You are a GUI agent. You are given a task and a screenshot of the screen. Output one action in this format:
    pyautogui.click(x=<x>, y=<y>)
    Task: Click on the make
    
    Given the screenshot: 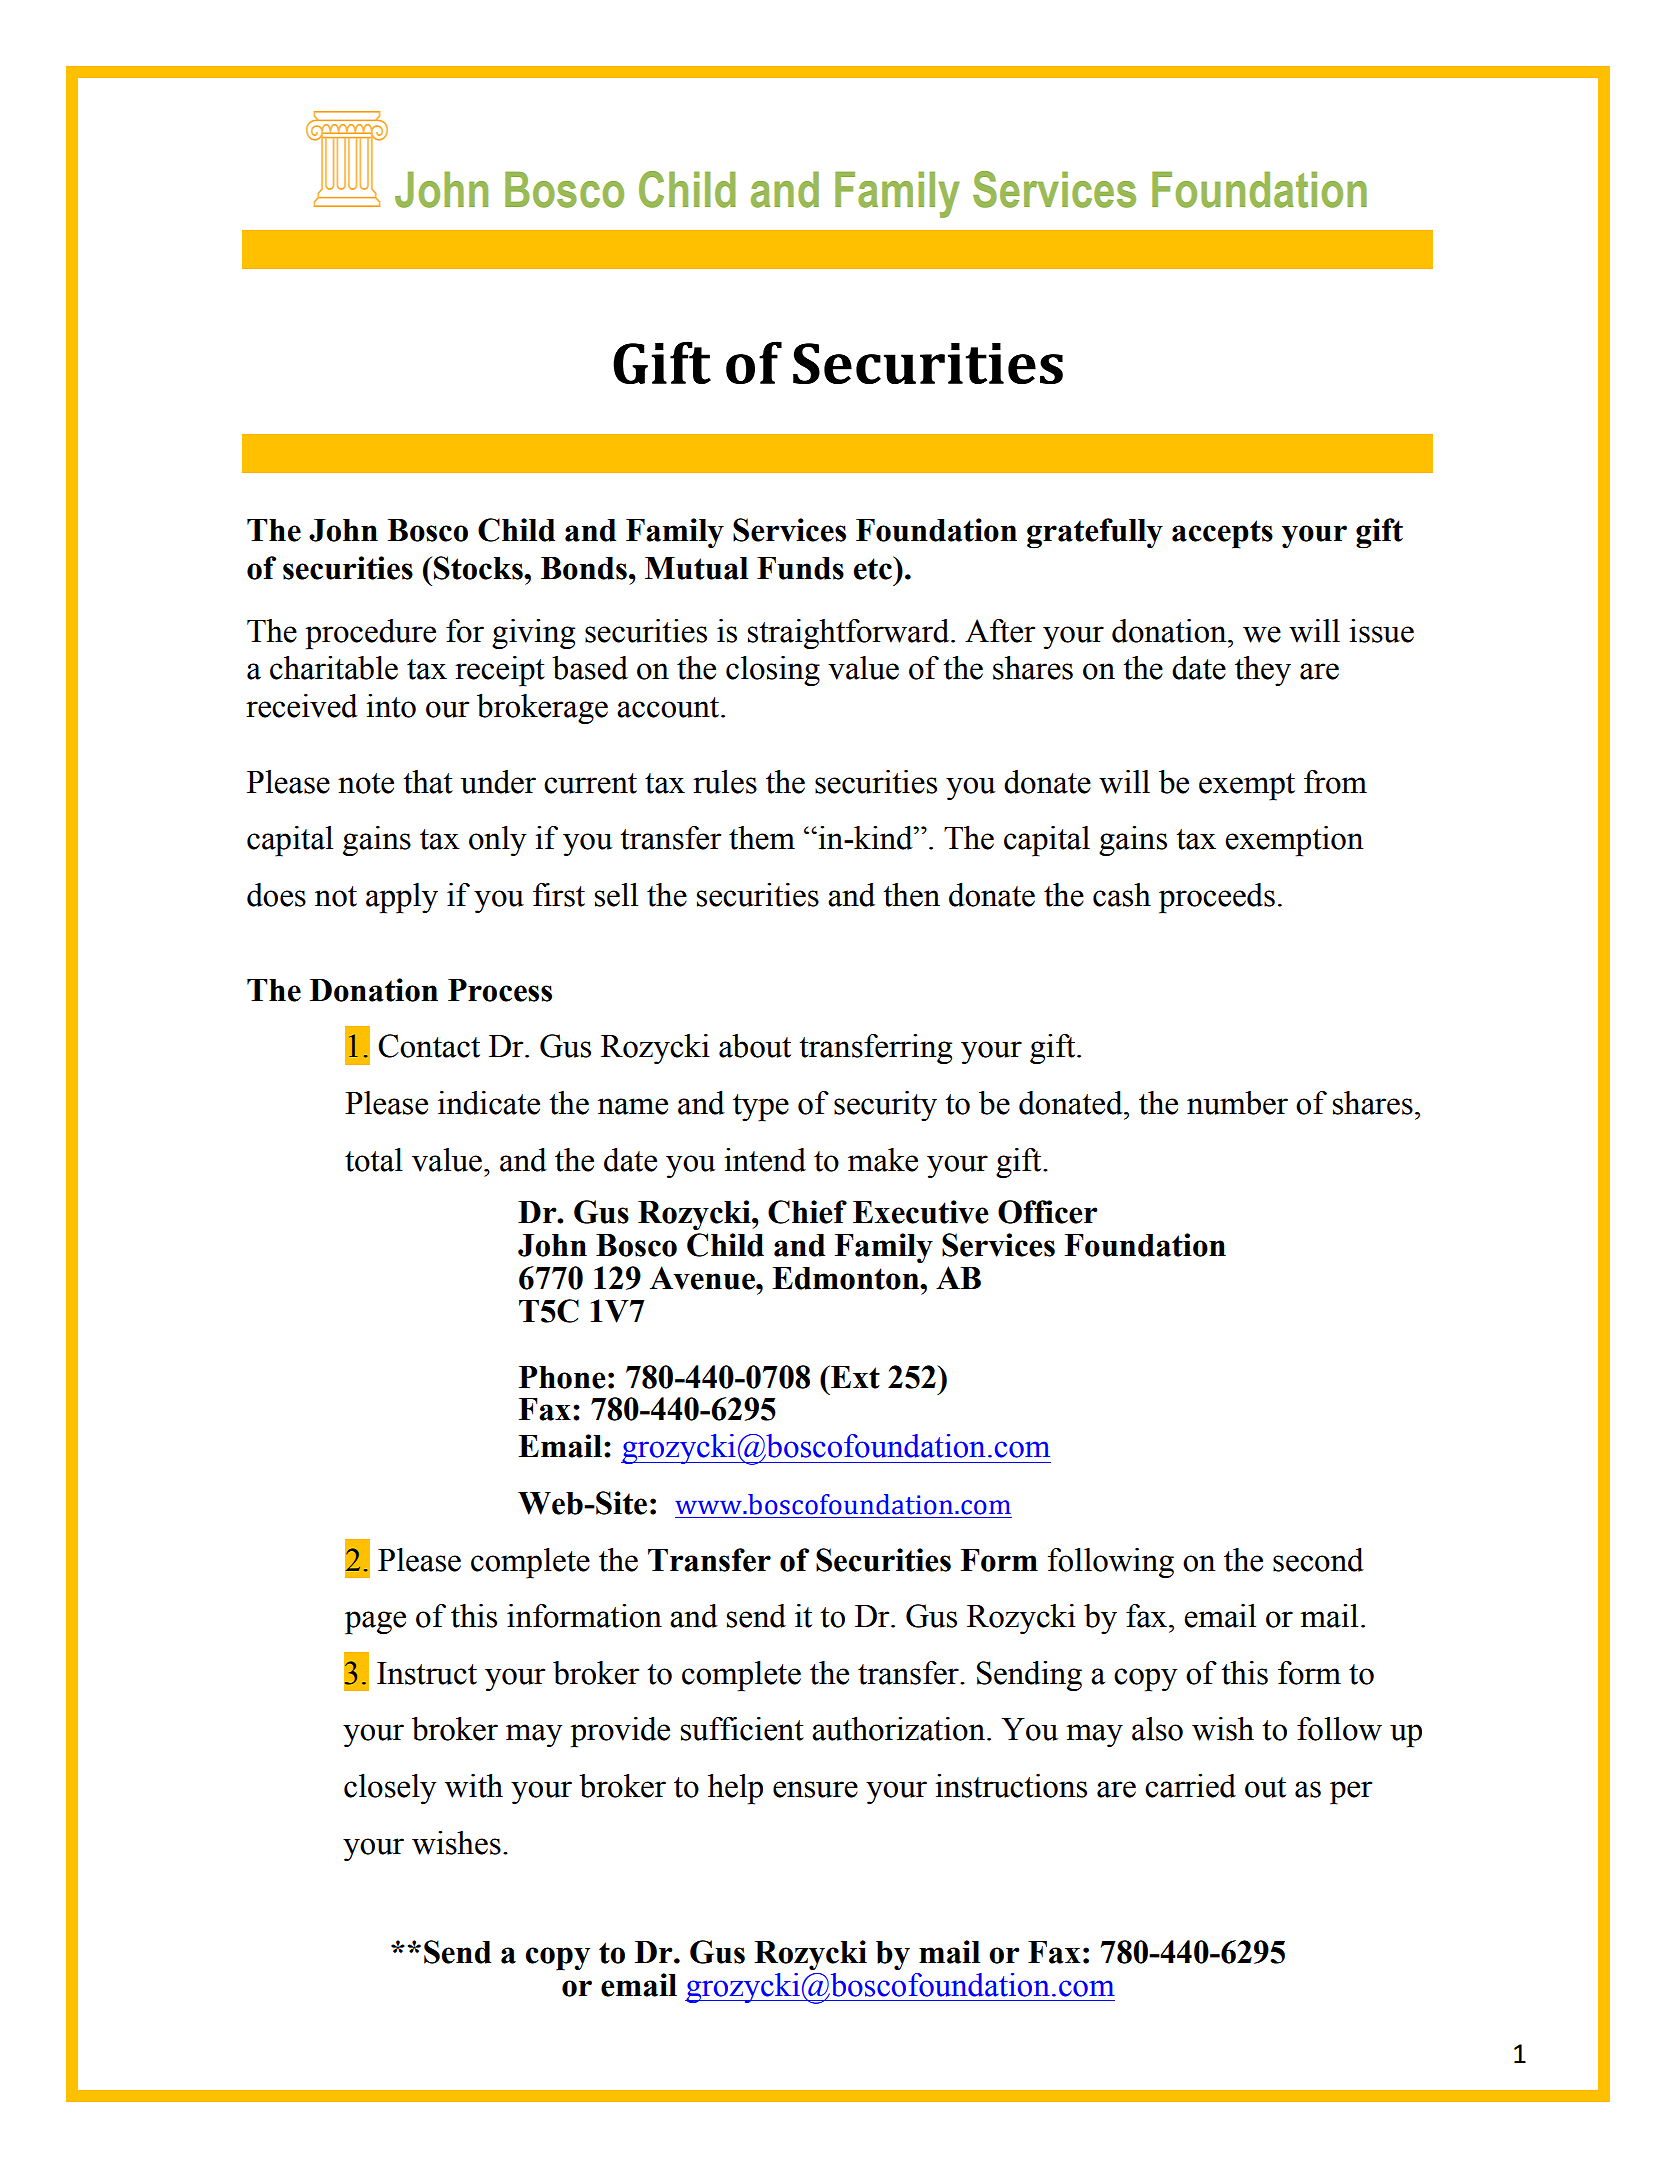 What is the action you would take?
    pyautogui.click(x=883, y=1160)
